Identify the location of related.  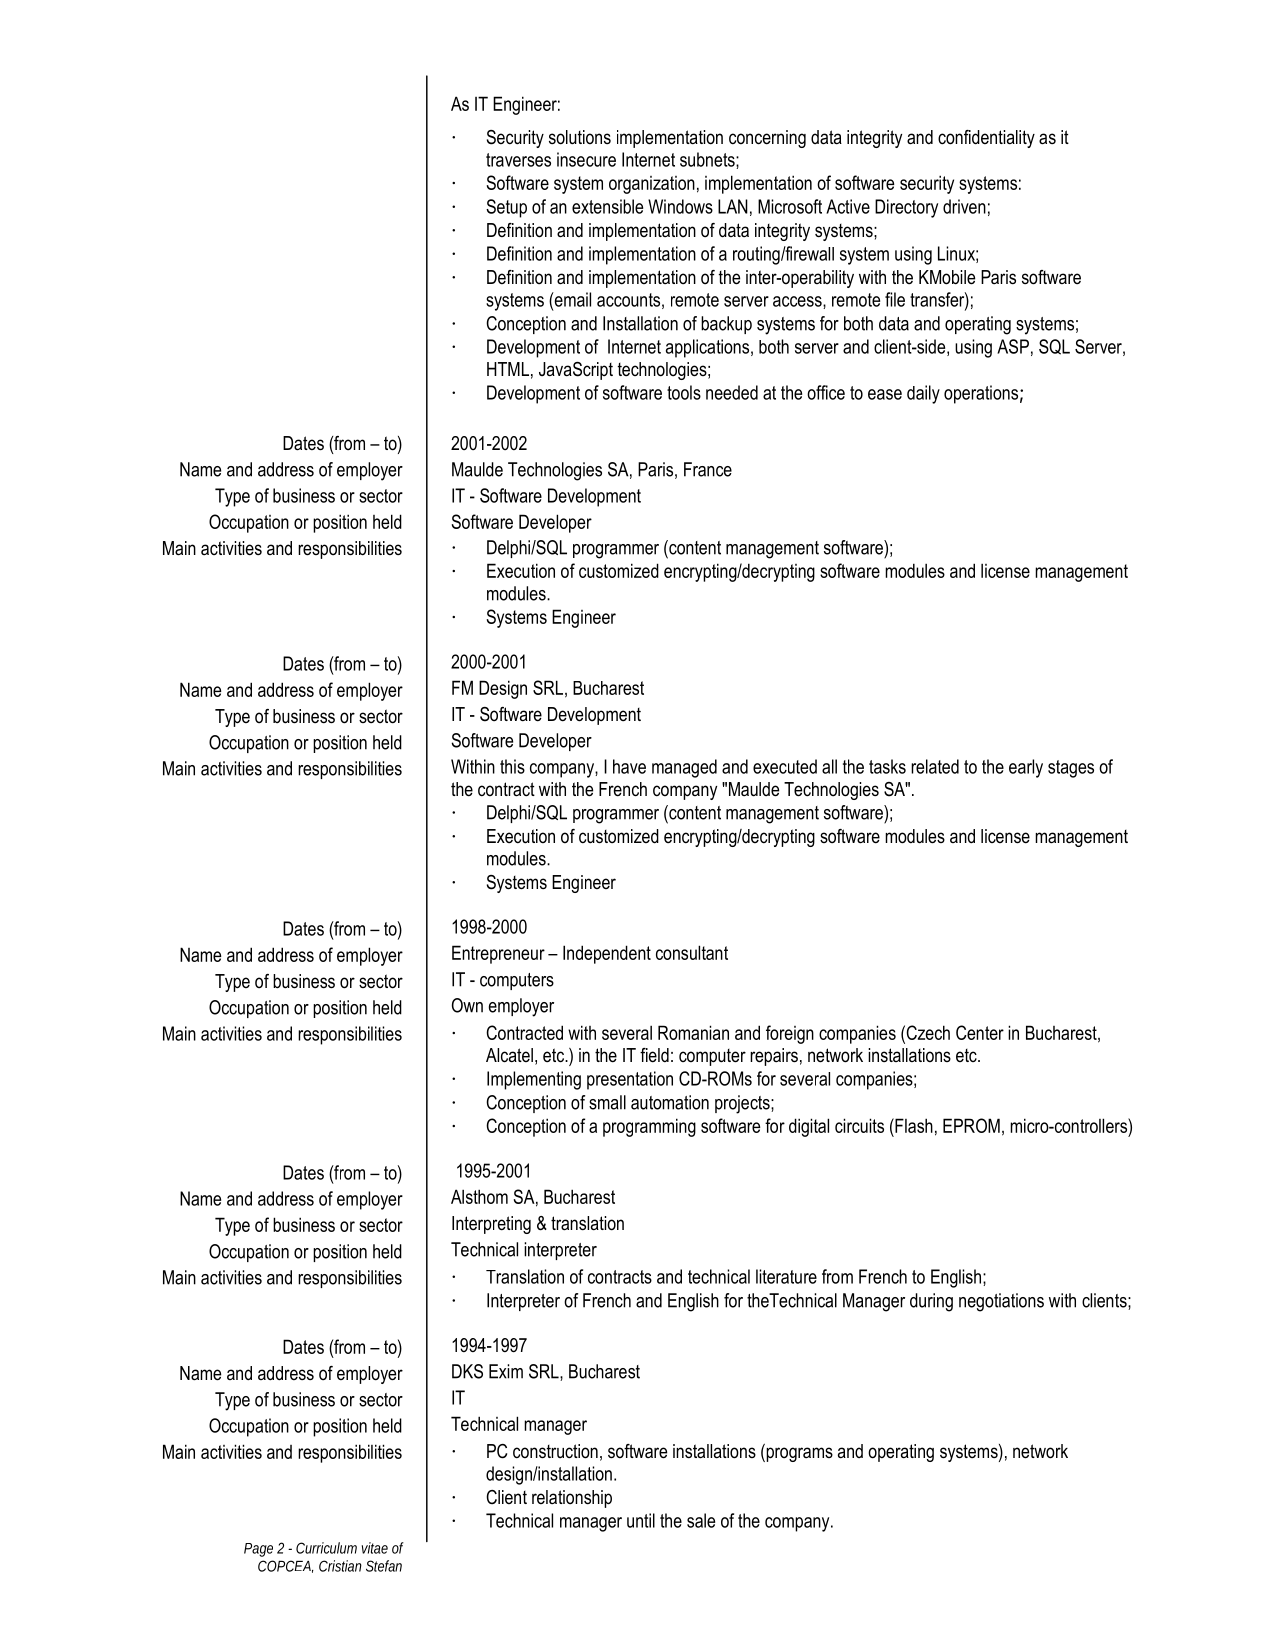
(935, 766).
